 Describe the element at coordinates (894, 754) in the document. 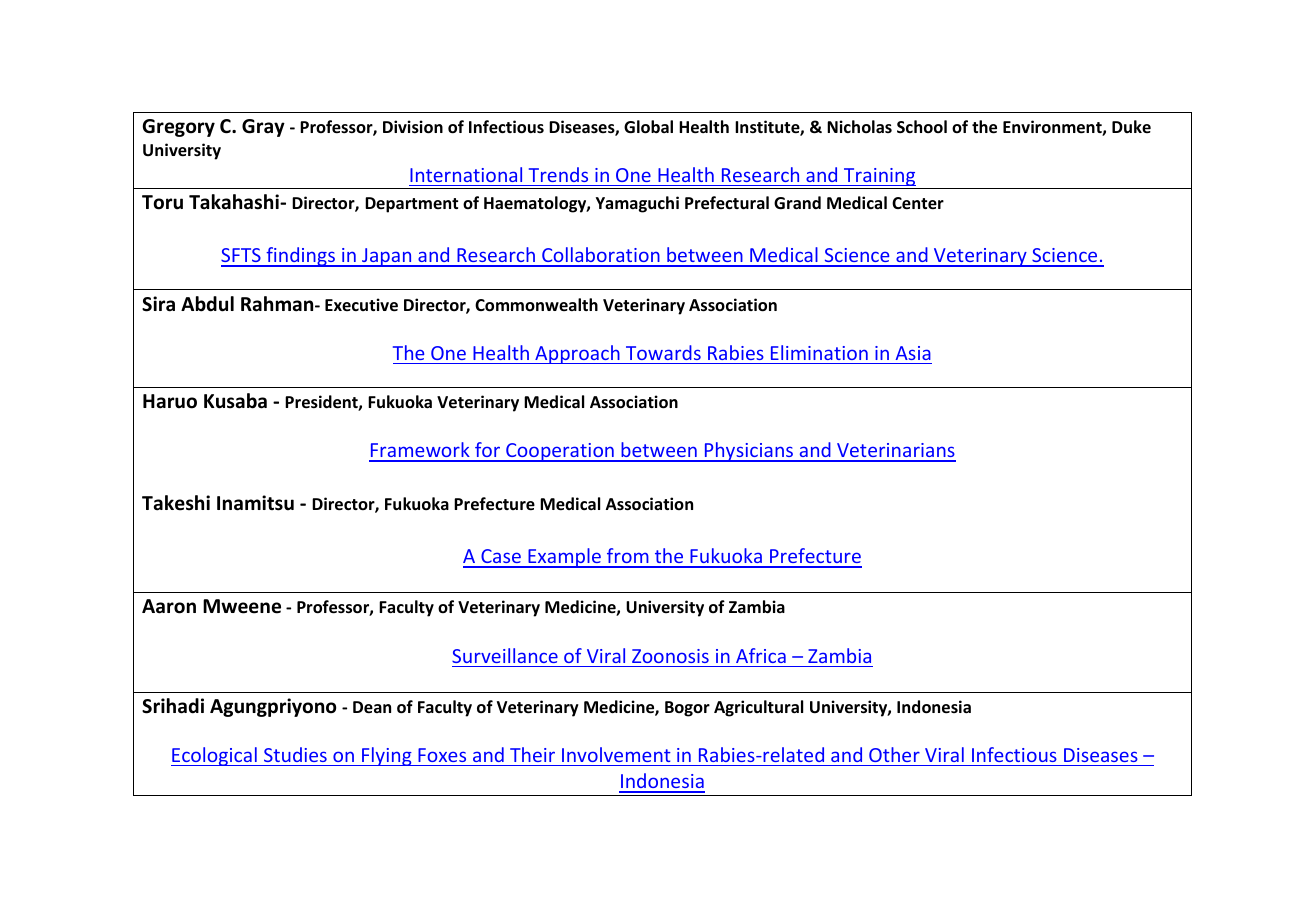

I see `Other` at that location.
